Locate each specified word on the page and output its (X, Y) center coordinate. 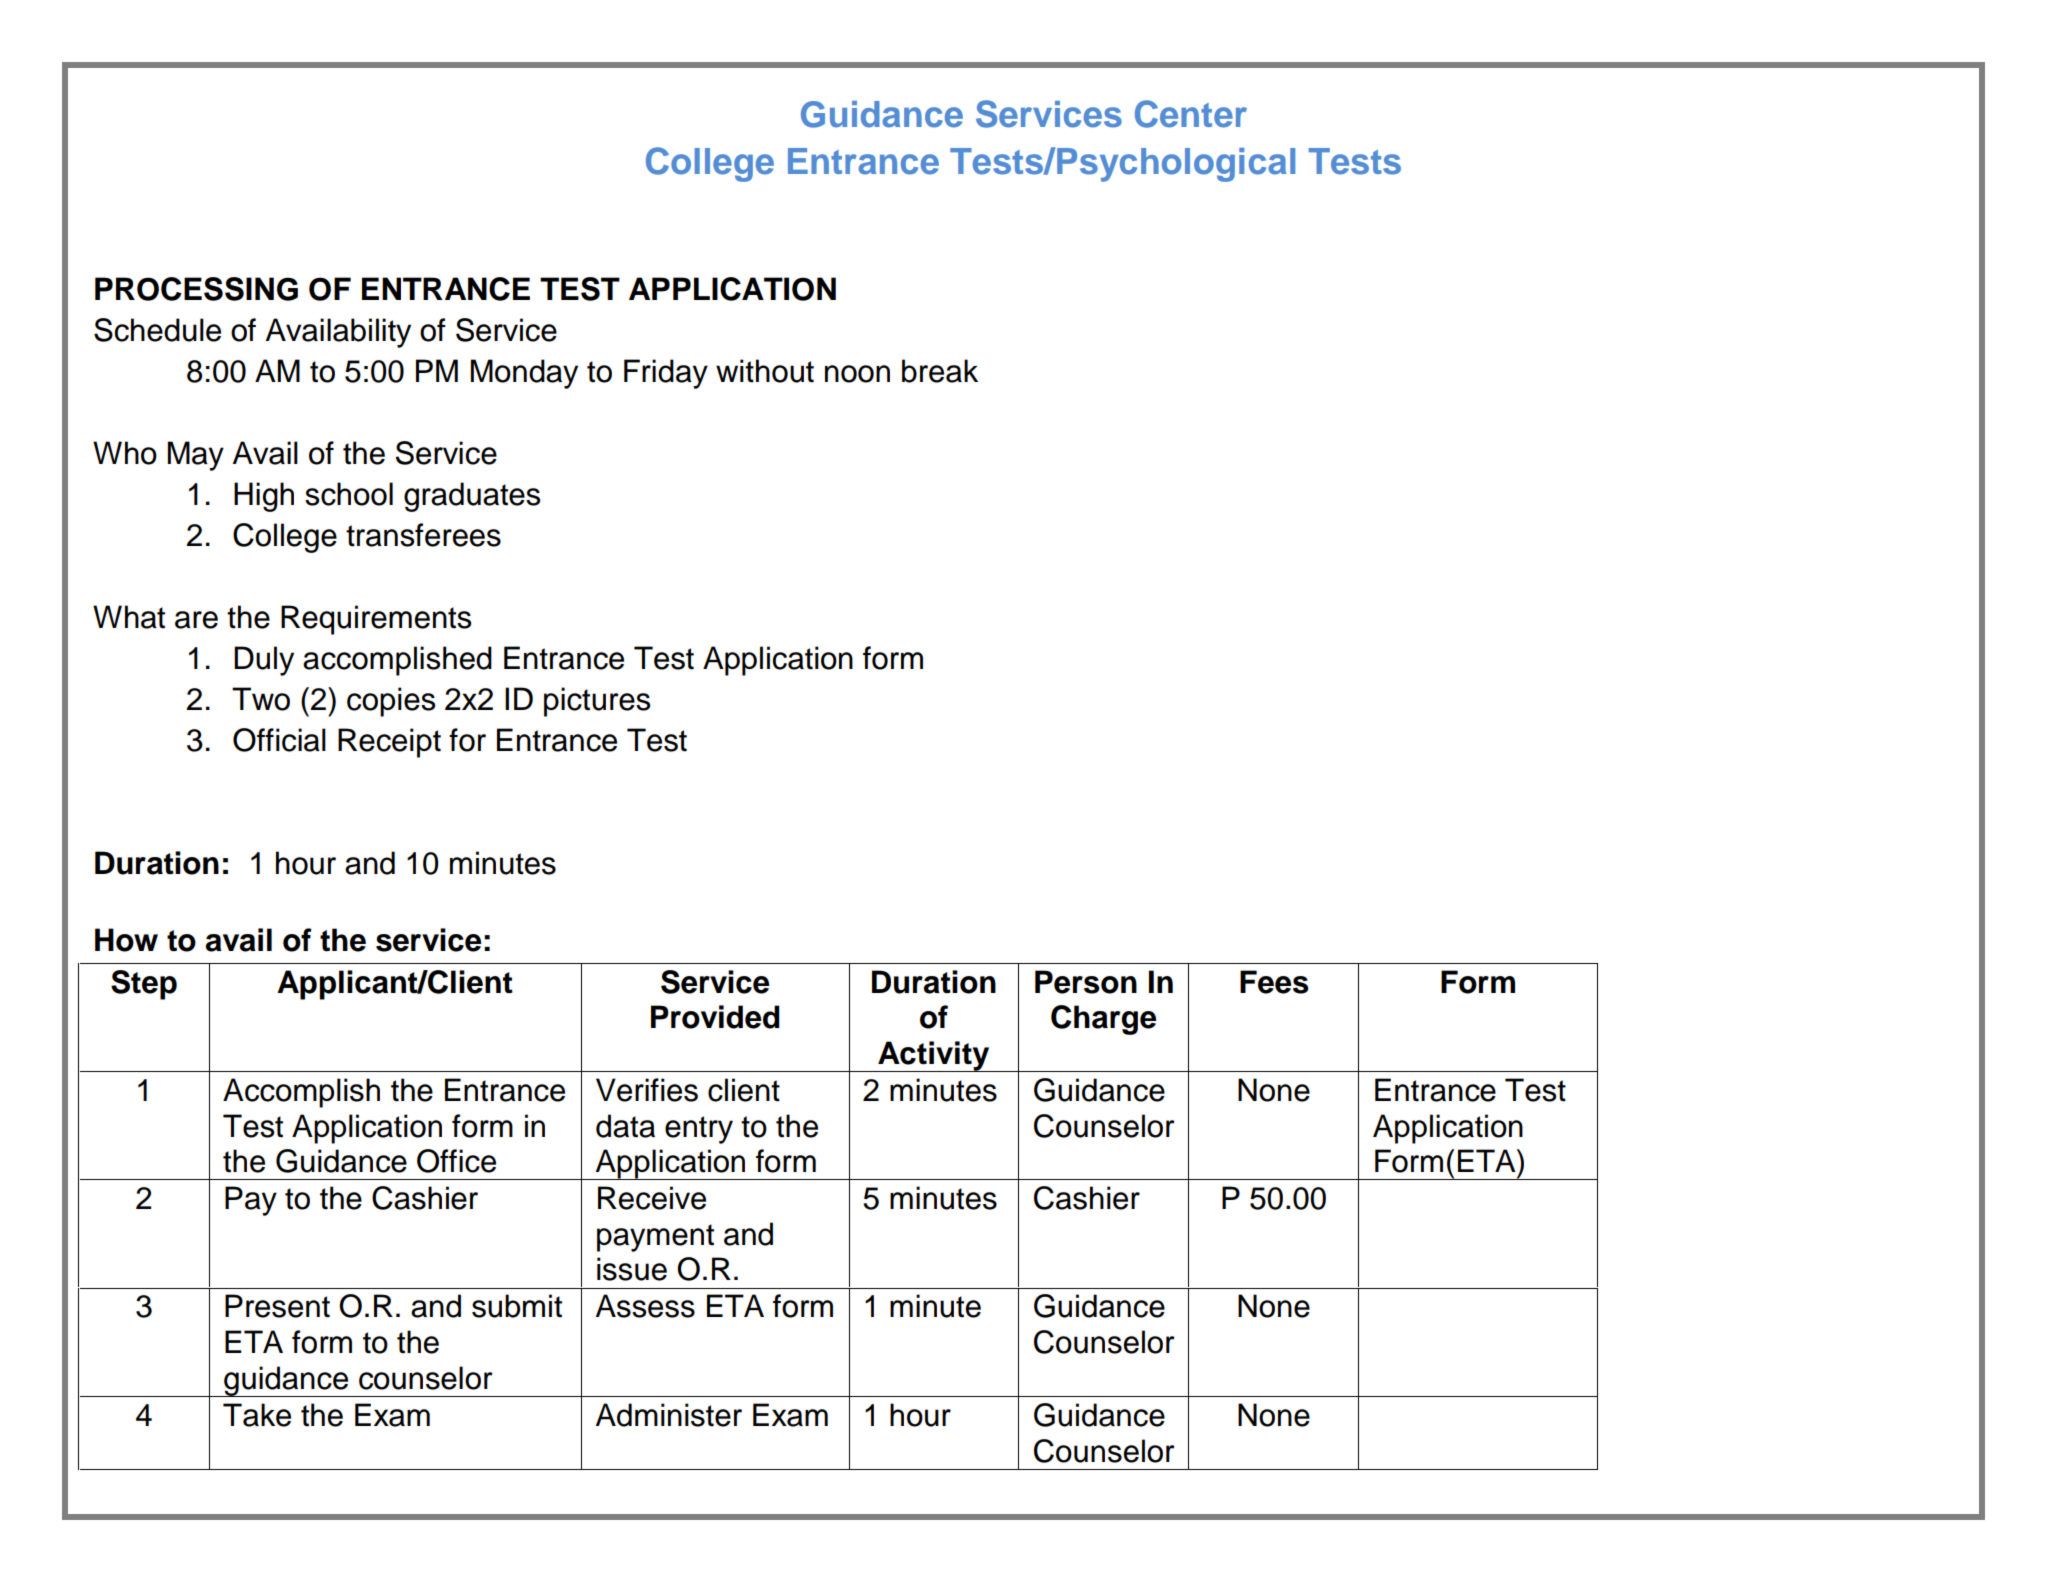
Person (1086, 982)
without (765, 371)
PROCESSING (196, 289)
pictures (597, 702)
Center (1191, 114)
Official (279, 740)
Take (257, 1415)
